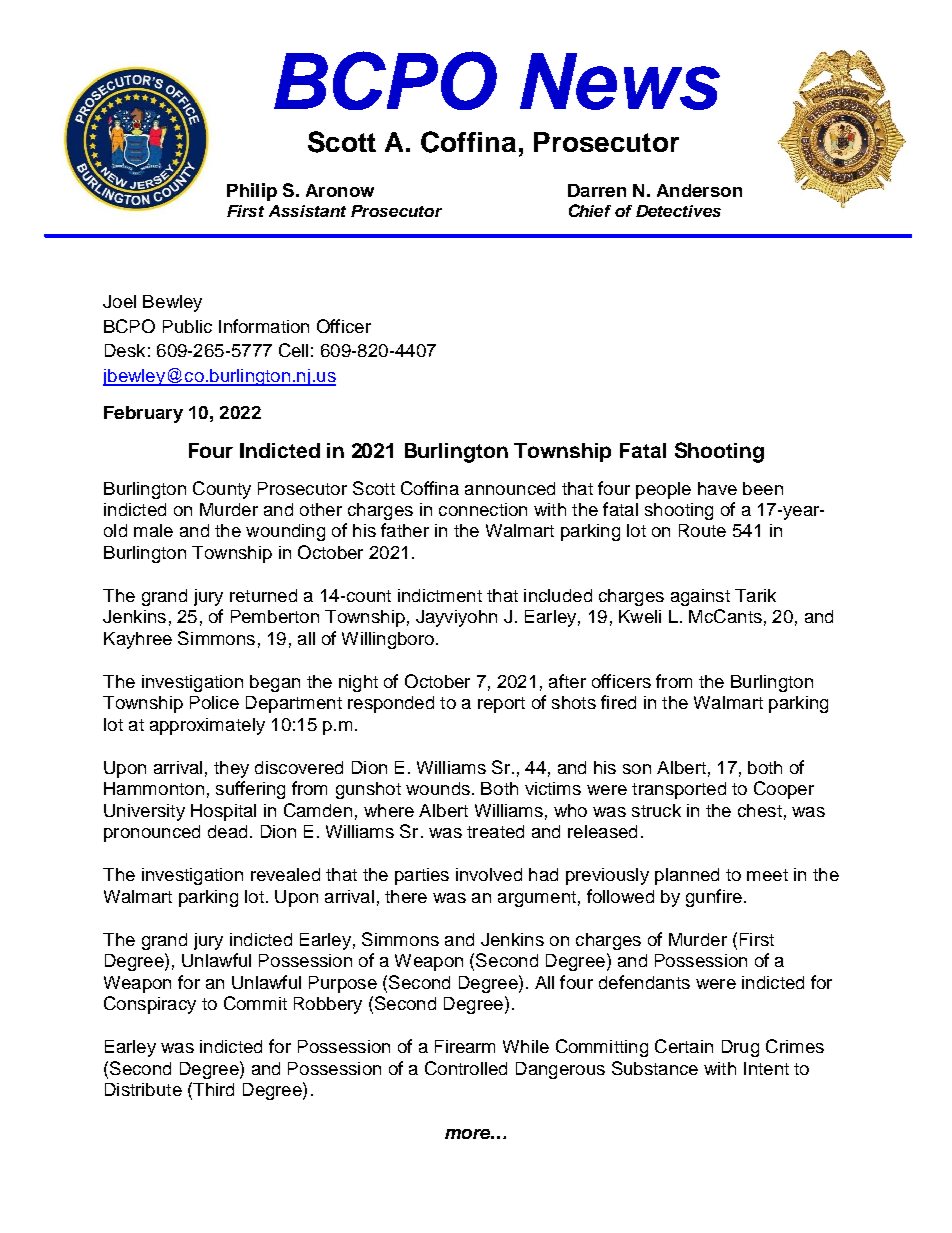 Image resolution: width=952 pixels, height=1233 pixels. Describe the element at coordinates (143, 1089) in the page. I see `Distribute` at that location.
